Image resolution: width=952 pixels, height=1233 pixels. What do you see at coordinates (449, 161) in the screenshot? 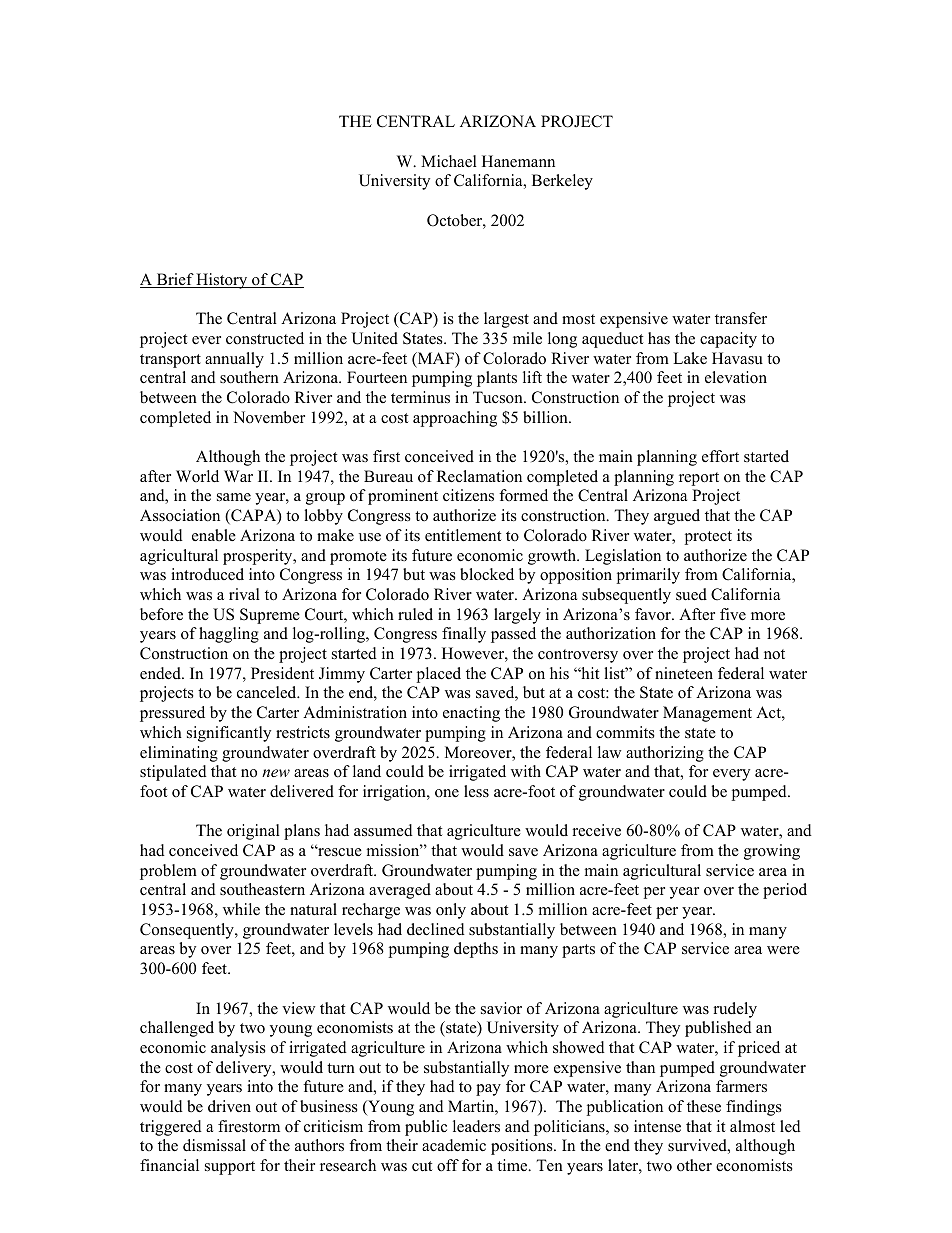
I see `Michael` at bounding box center [449, 161].
